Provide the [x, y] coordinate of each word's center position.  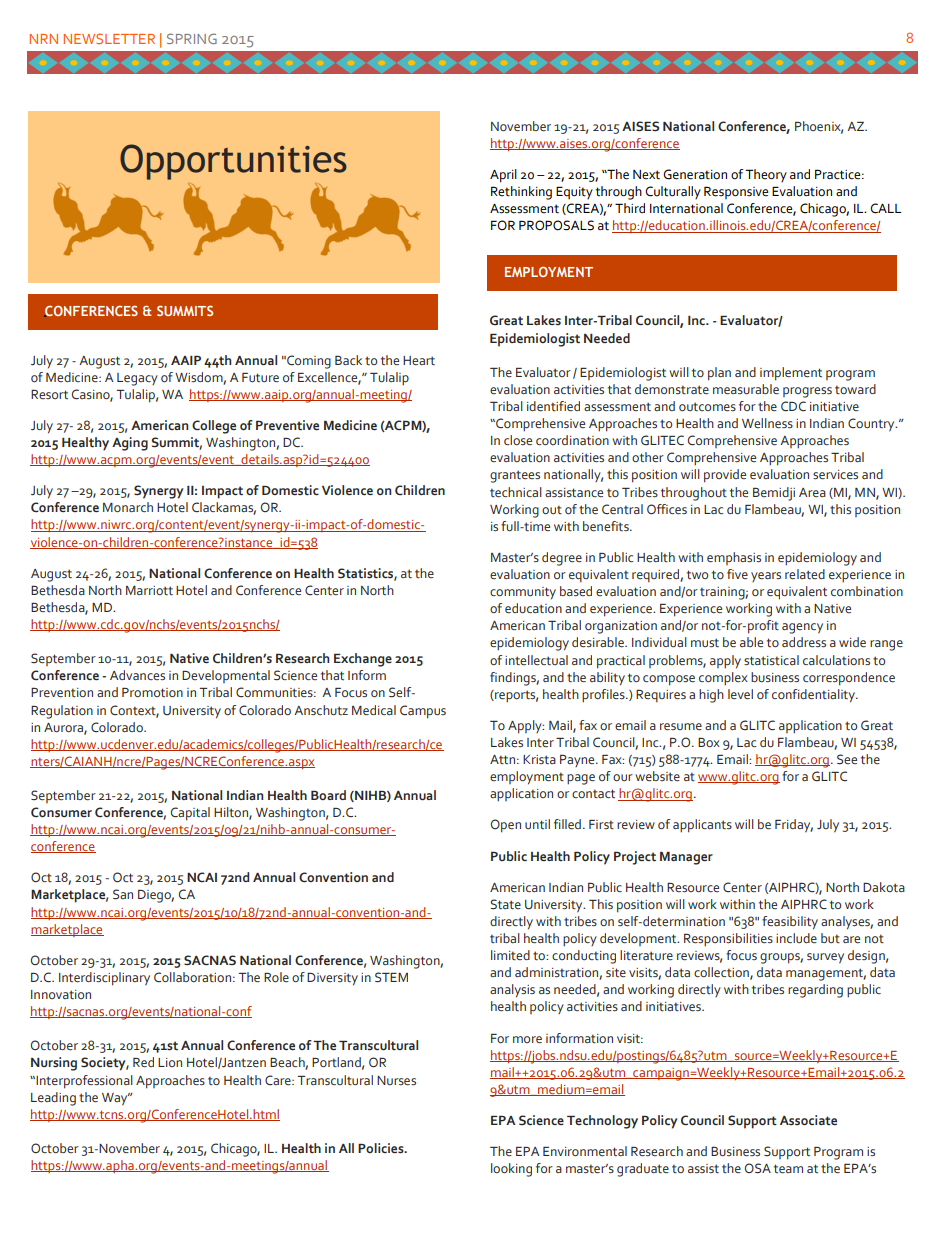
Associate [808, 1120]
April [503, 176]
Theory [766, 175]
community [523, 593]
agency [802, 628]
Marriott [149, 590]
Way [116, 1099]
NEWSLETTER [109, 38]
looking [511, 1170]
